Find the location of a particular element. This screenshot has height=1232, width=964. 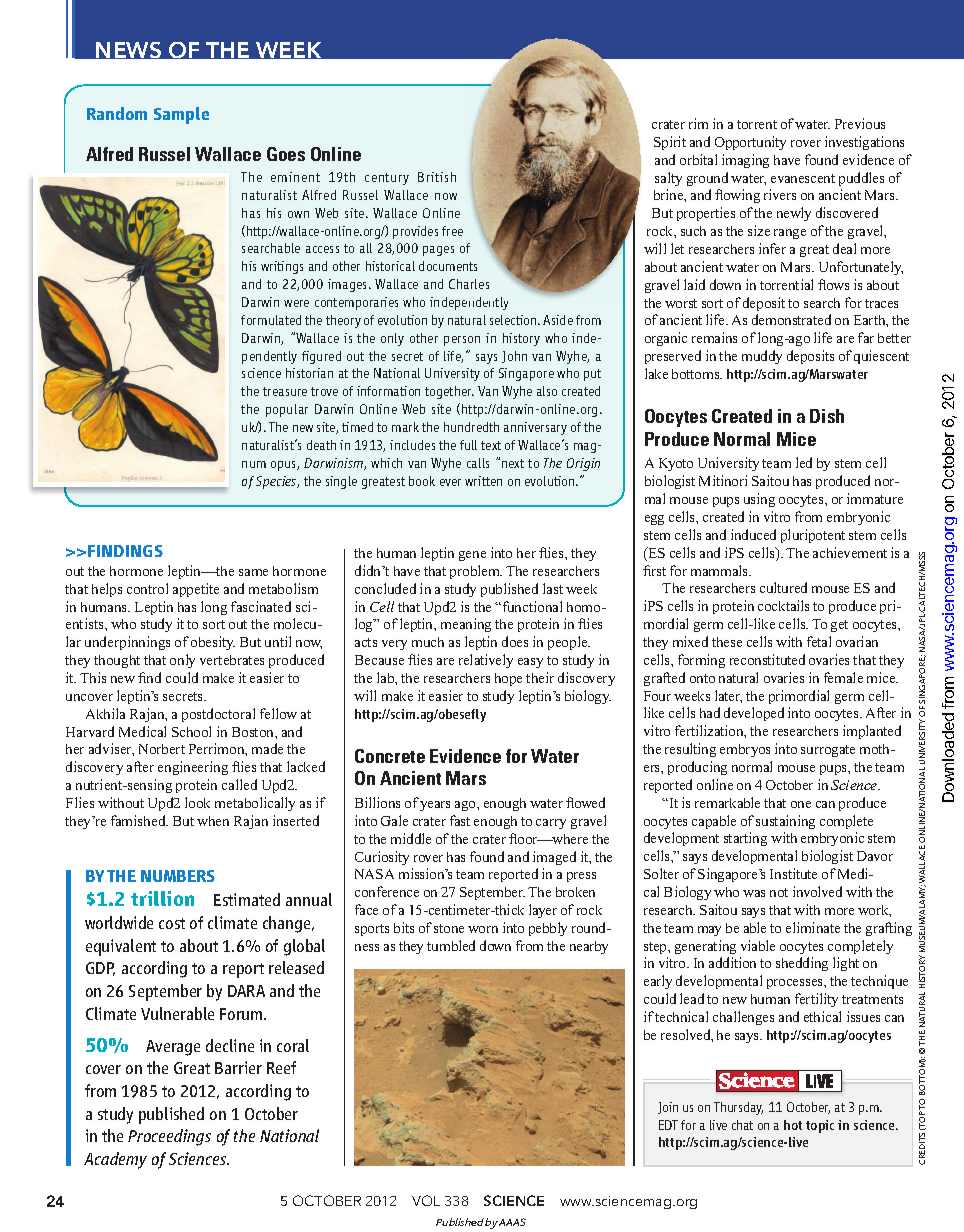

fetal is located at coordinates (819, 641).
